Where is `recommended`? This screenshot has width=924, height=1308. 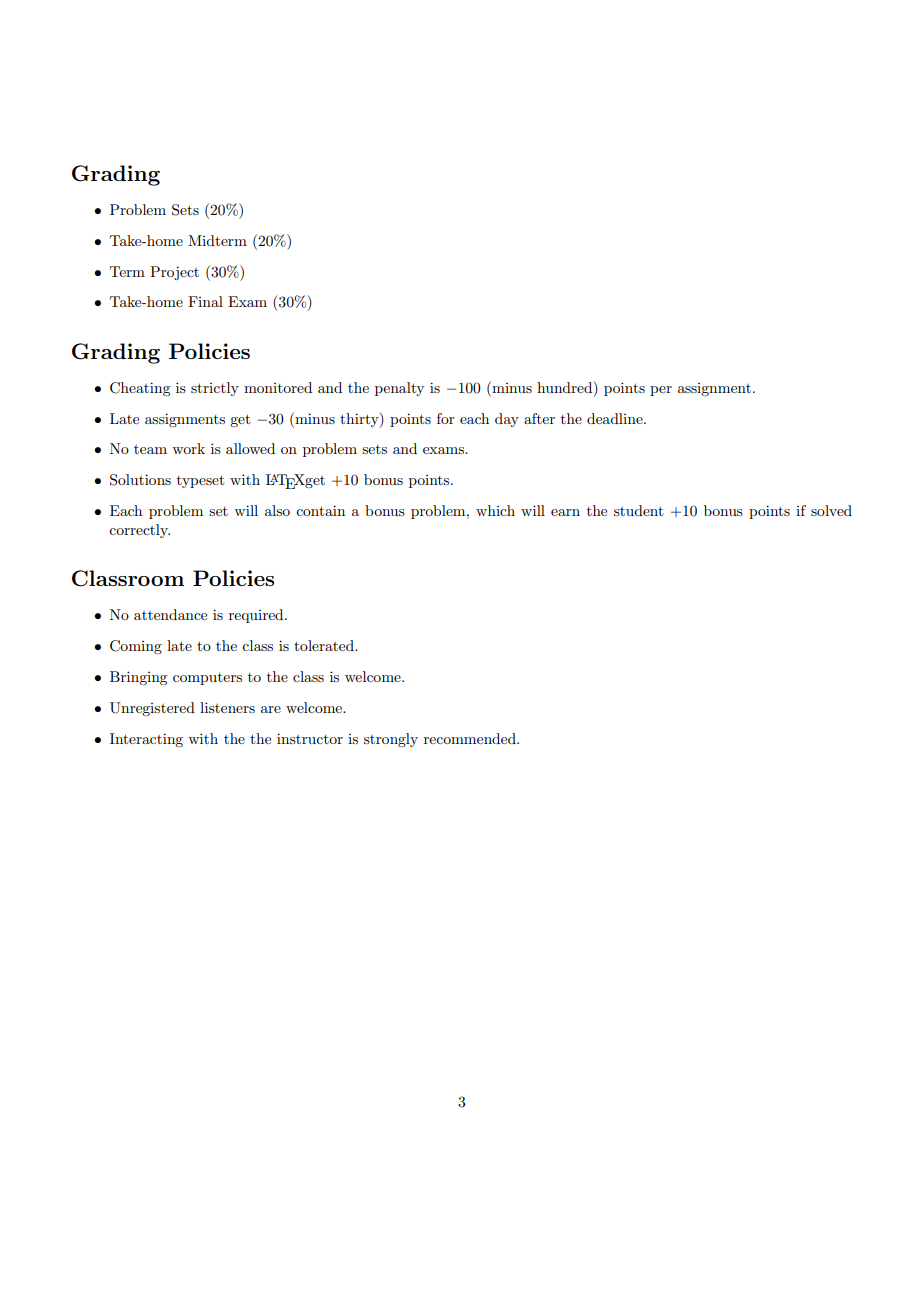 recommended is located at coordinates (471, 738).
